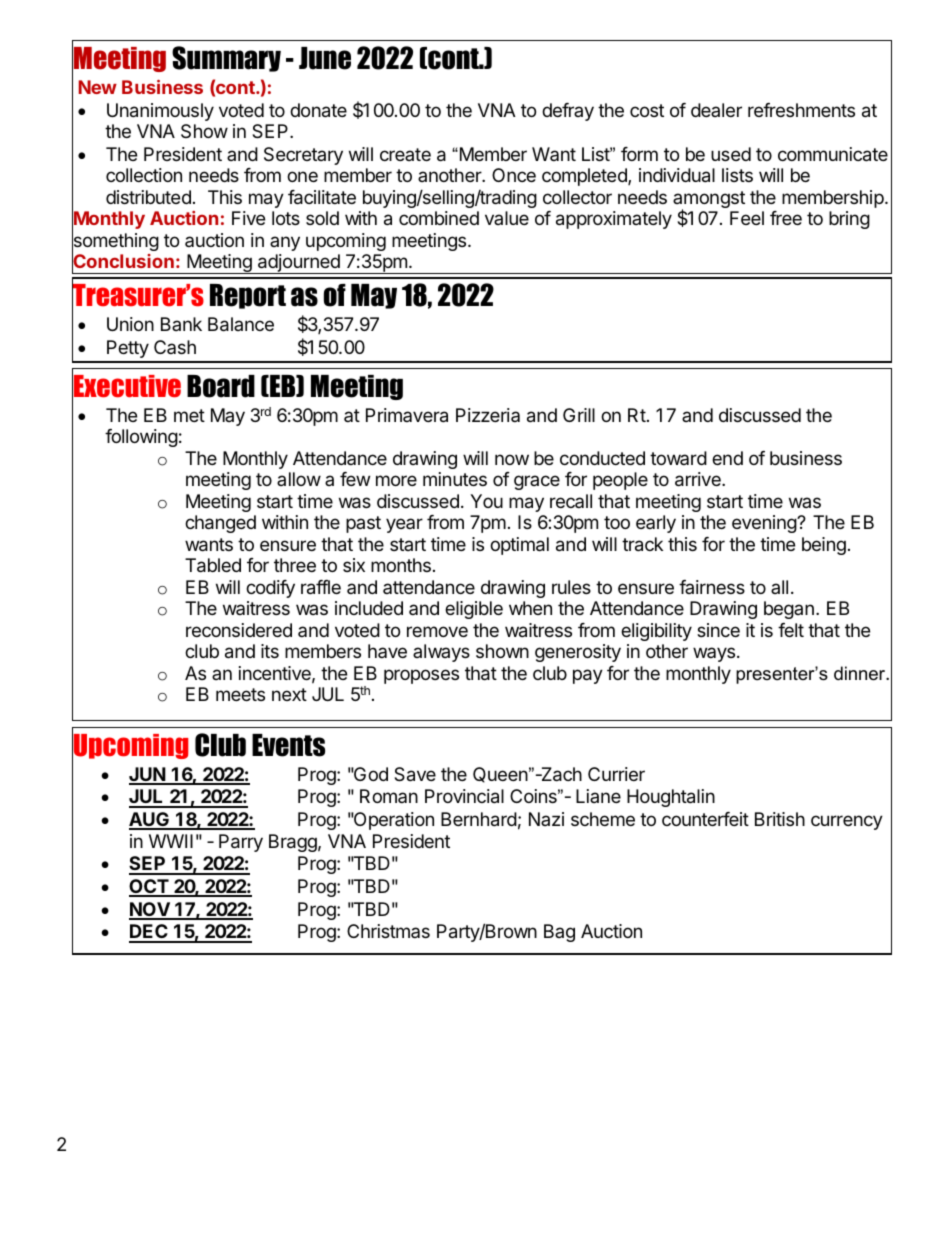  What do you see at coordinates (791, 630) in the screenshot?
I see `felt` at bounding box center [791, 630].
